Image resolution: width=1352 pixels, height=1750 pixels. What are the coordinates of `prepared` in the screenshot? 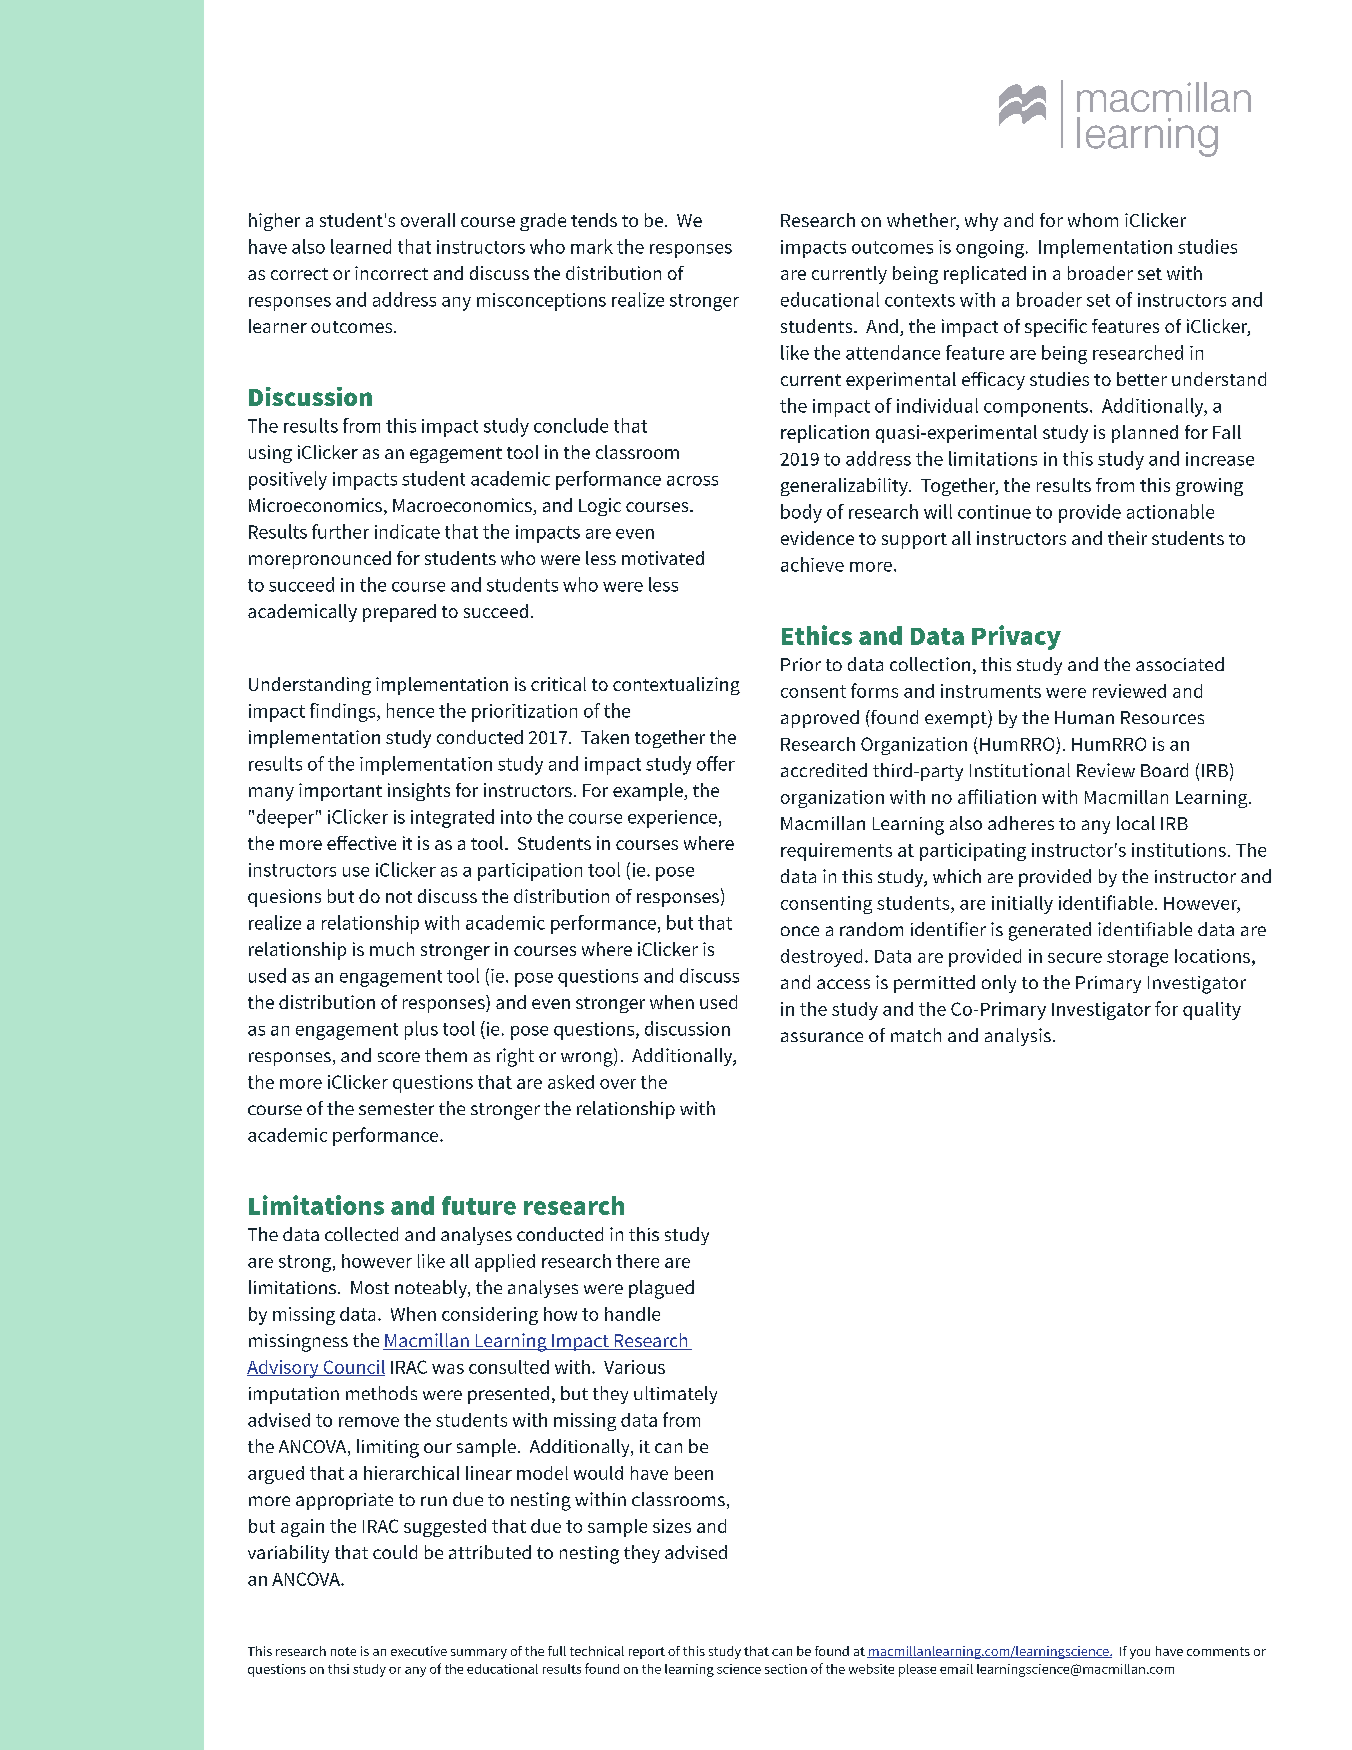 It's located at (399, 613).
